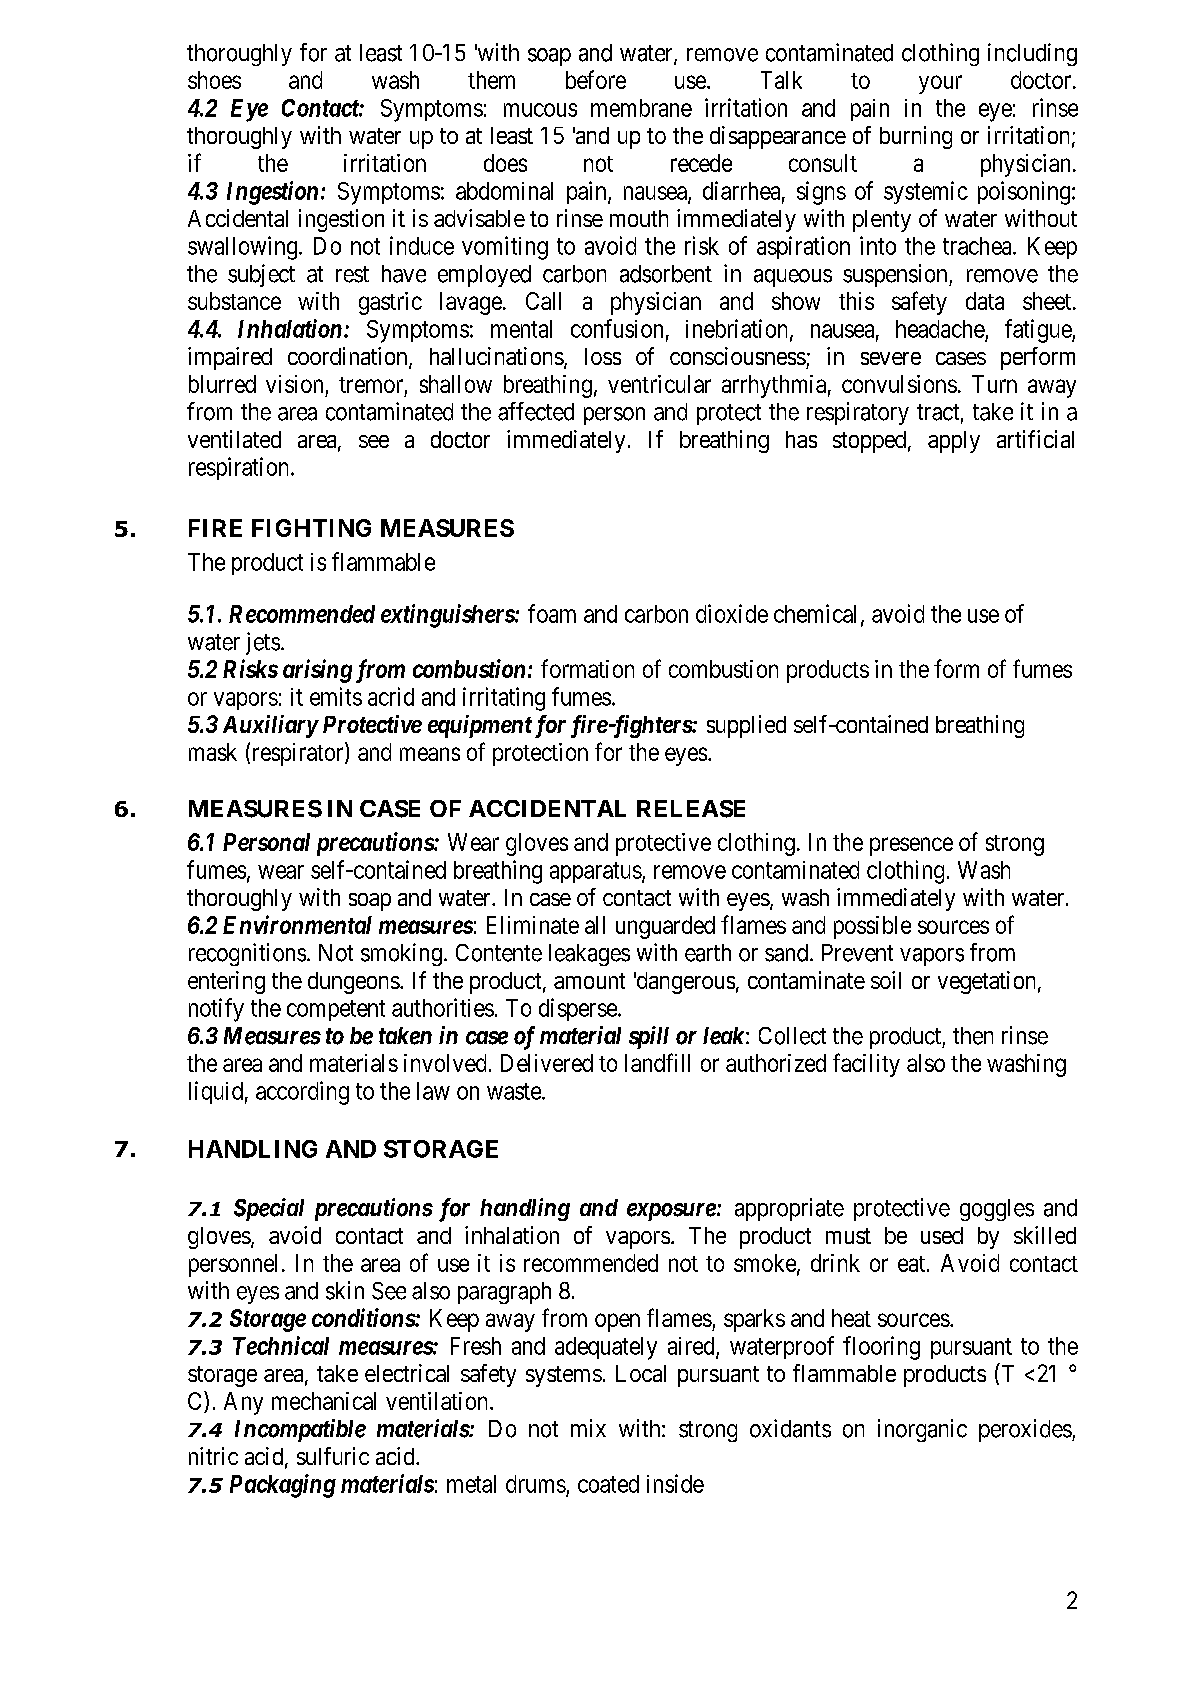  I want to click on your, so click(940, 84).
